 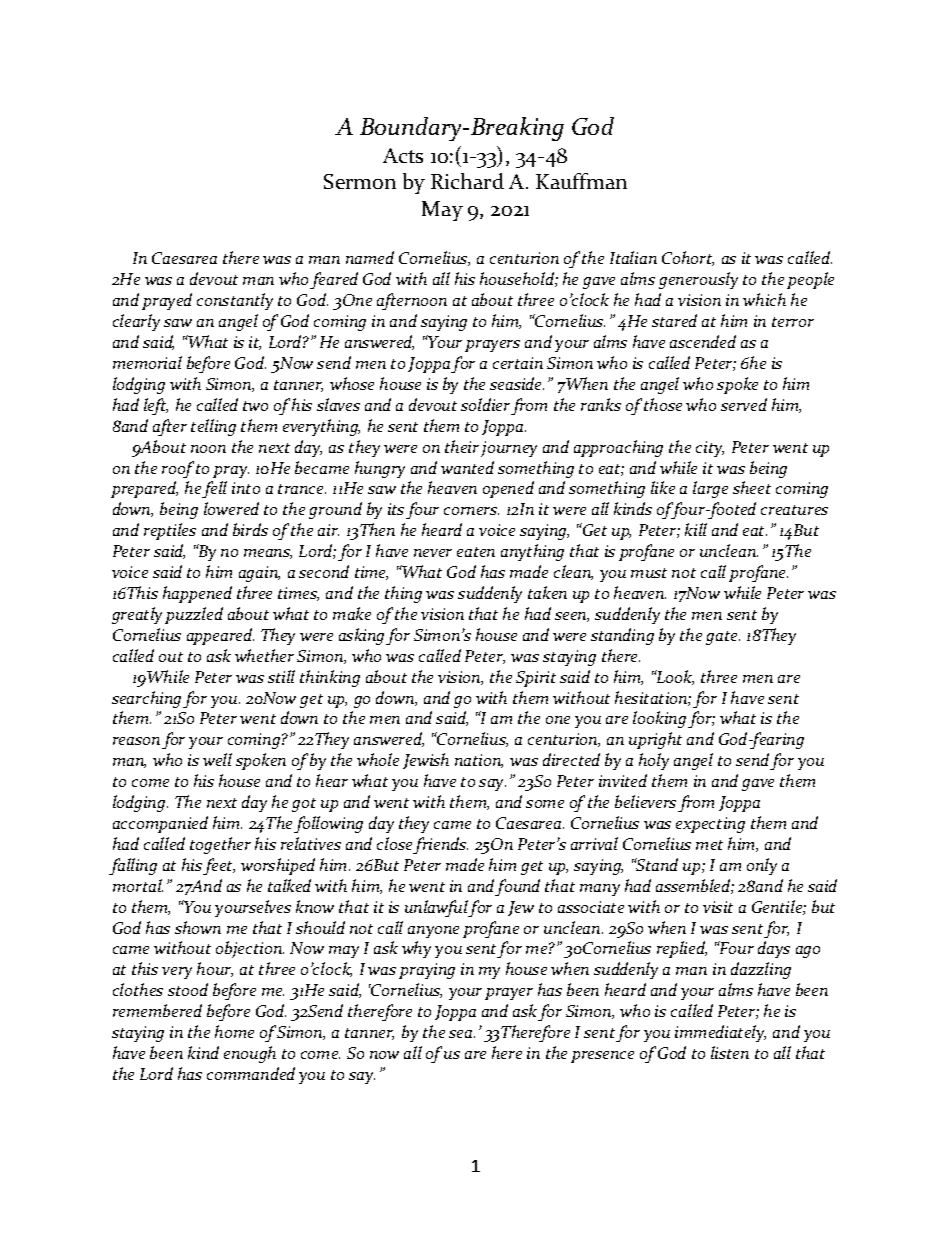 What do you see at coordinates (602, 1057) in the screenshot?
I see `presence` at bounding box center [602, 1057].
